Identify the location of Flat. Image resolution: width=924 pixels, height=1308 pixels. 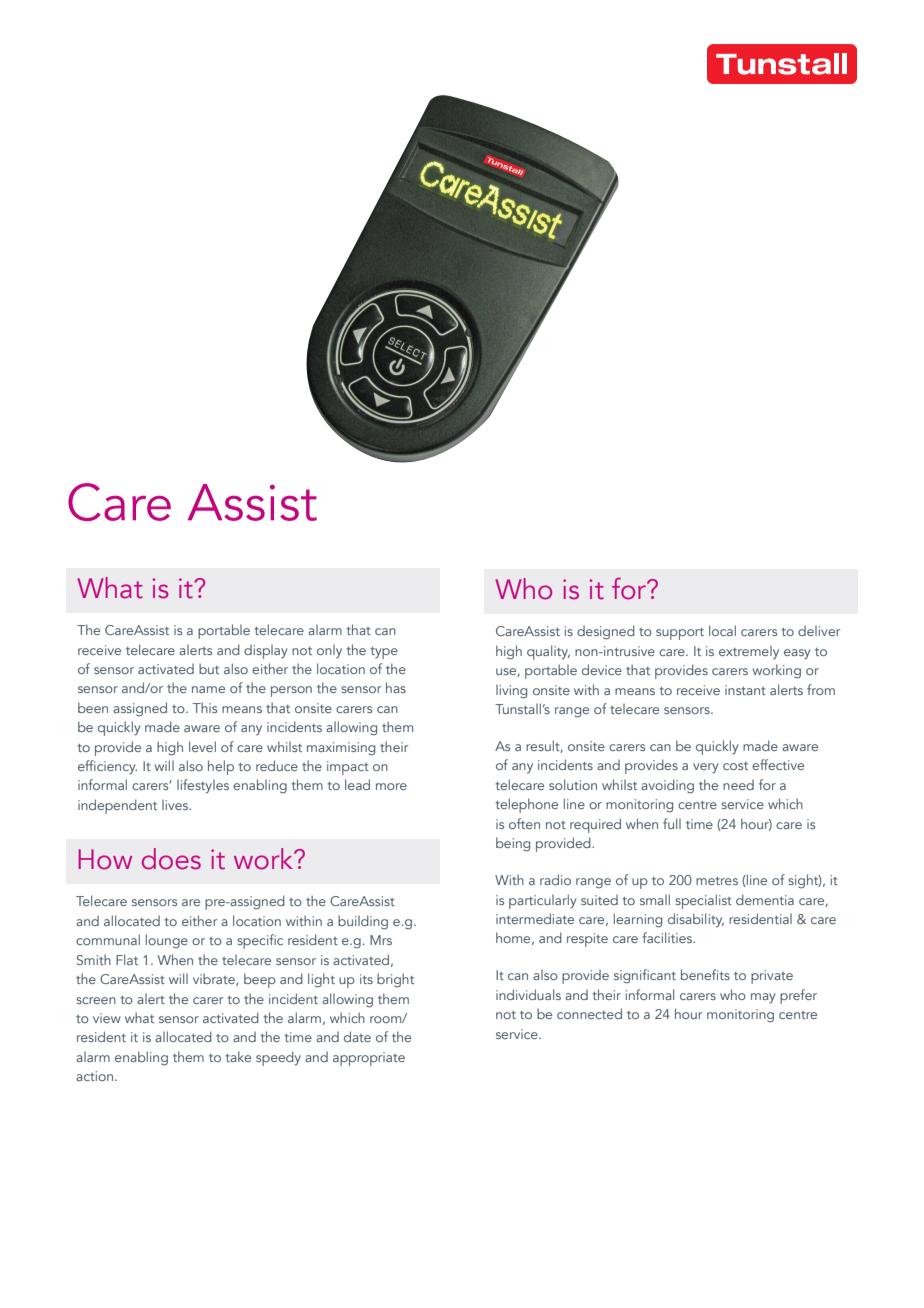
(127, 959).
